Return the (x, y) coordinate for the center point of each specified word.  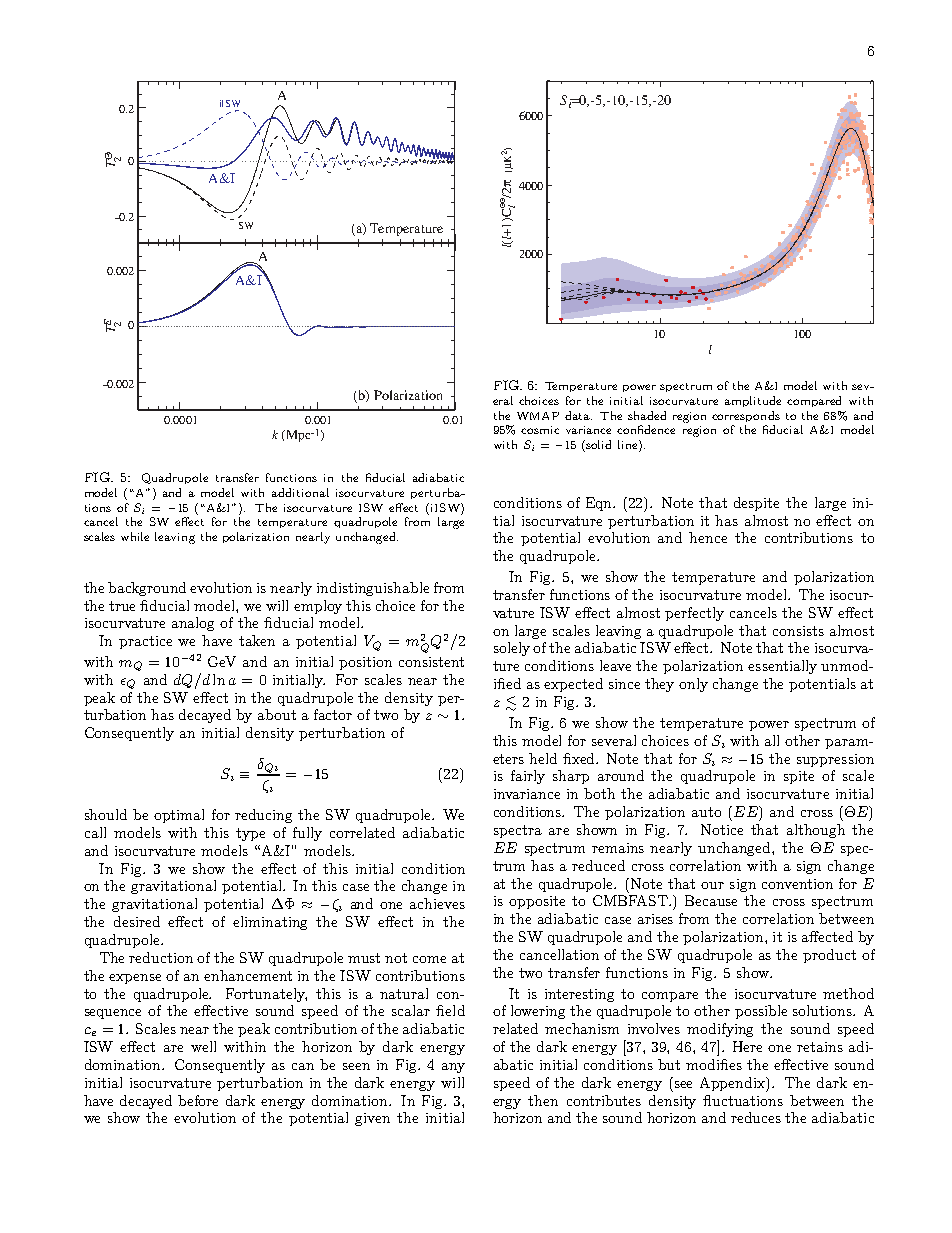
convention (797, 884)
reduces (756, 1117)
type (250, 834)
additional (300, 492)
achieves (437, 903)
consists (798, 631)
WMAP (538, 416)
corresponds (746, 416)
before (198, 1100)
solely (512, 649)
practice (145, 642)
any (453, 1068)
